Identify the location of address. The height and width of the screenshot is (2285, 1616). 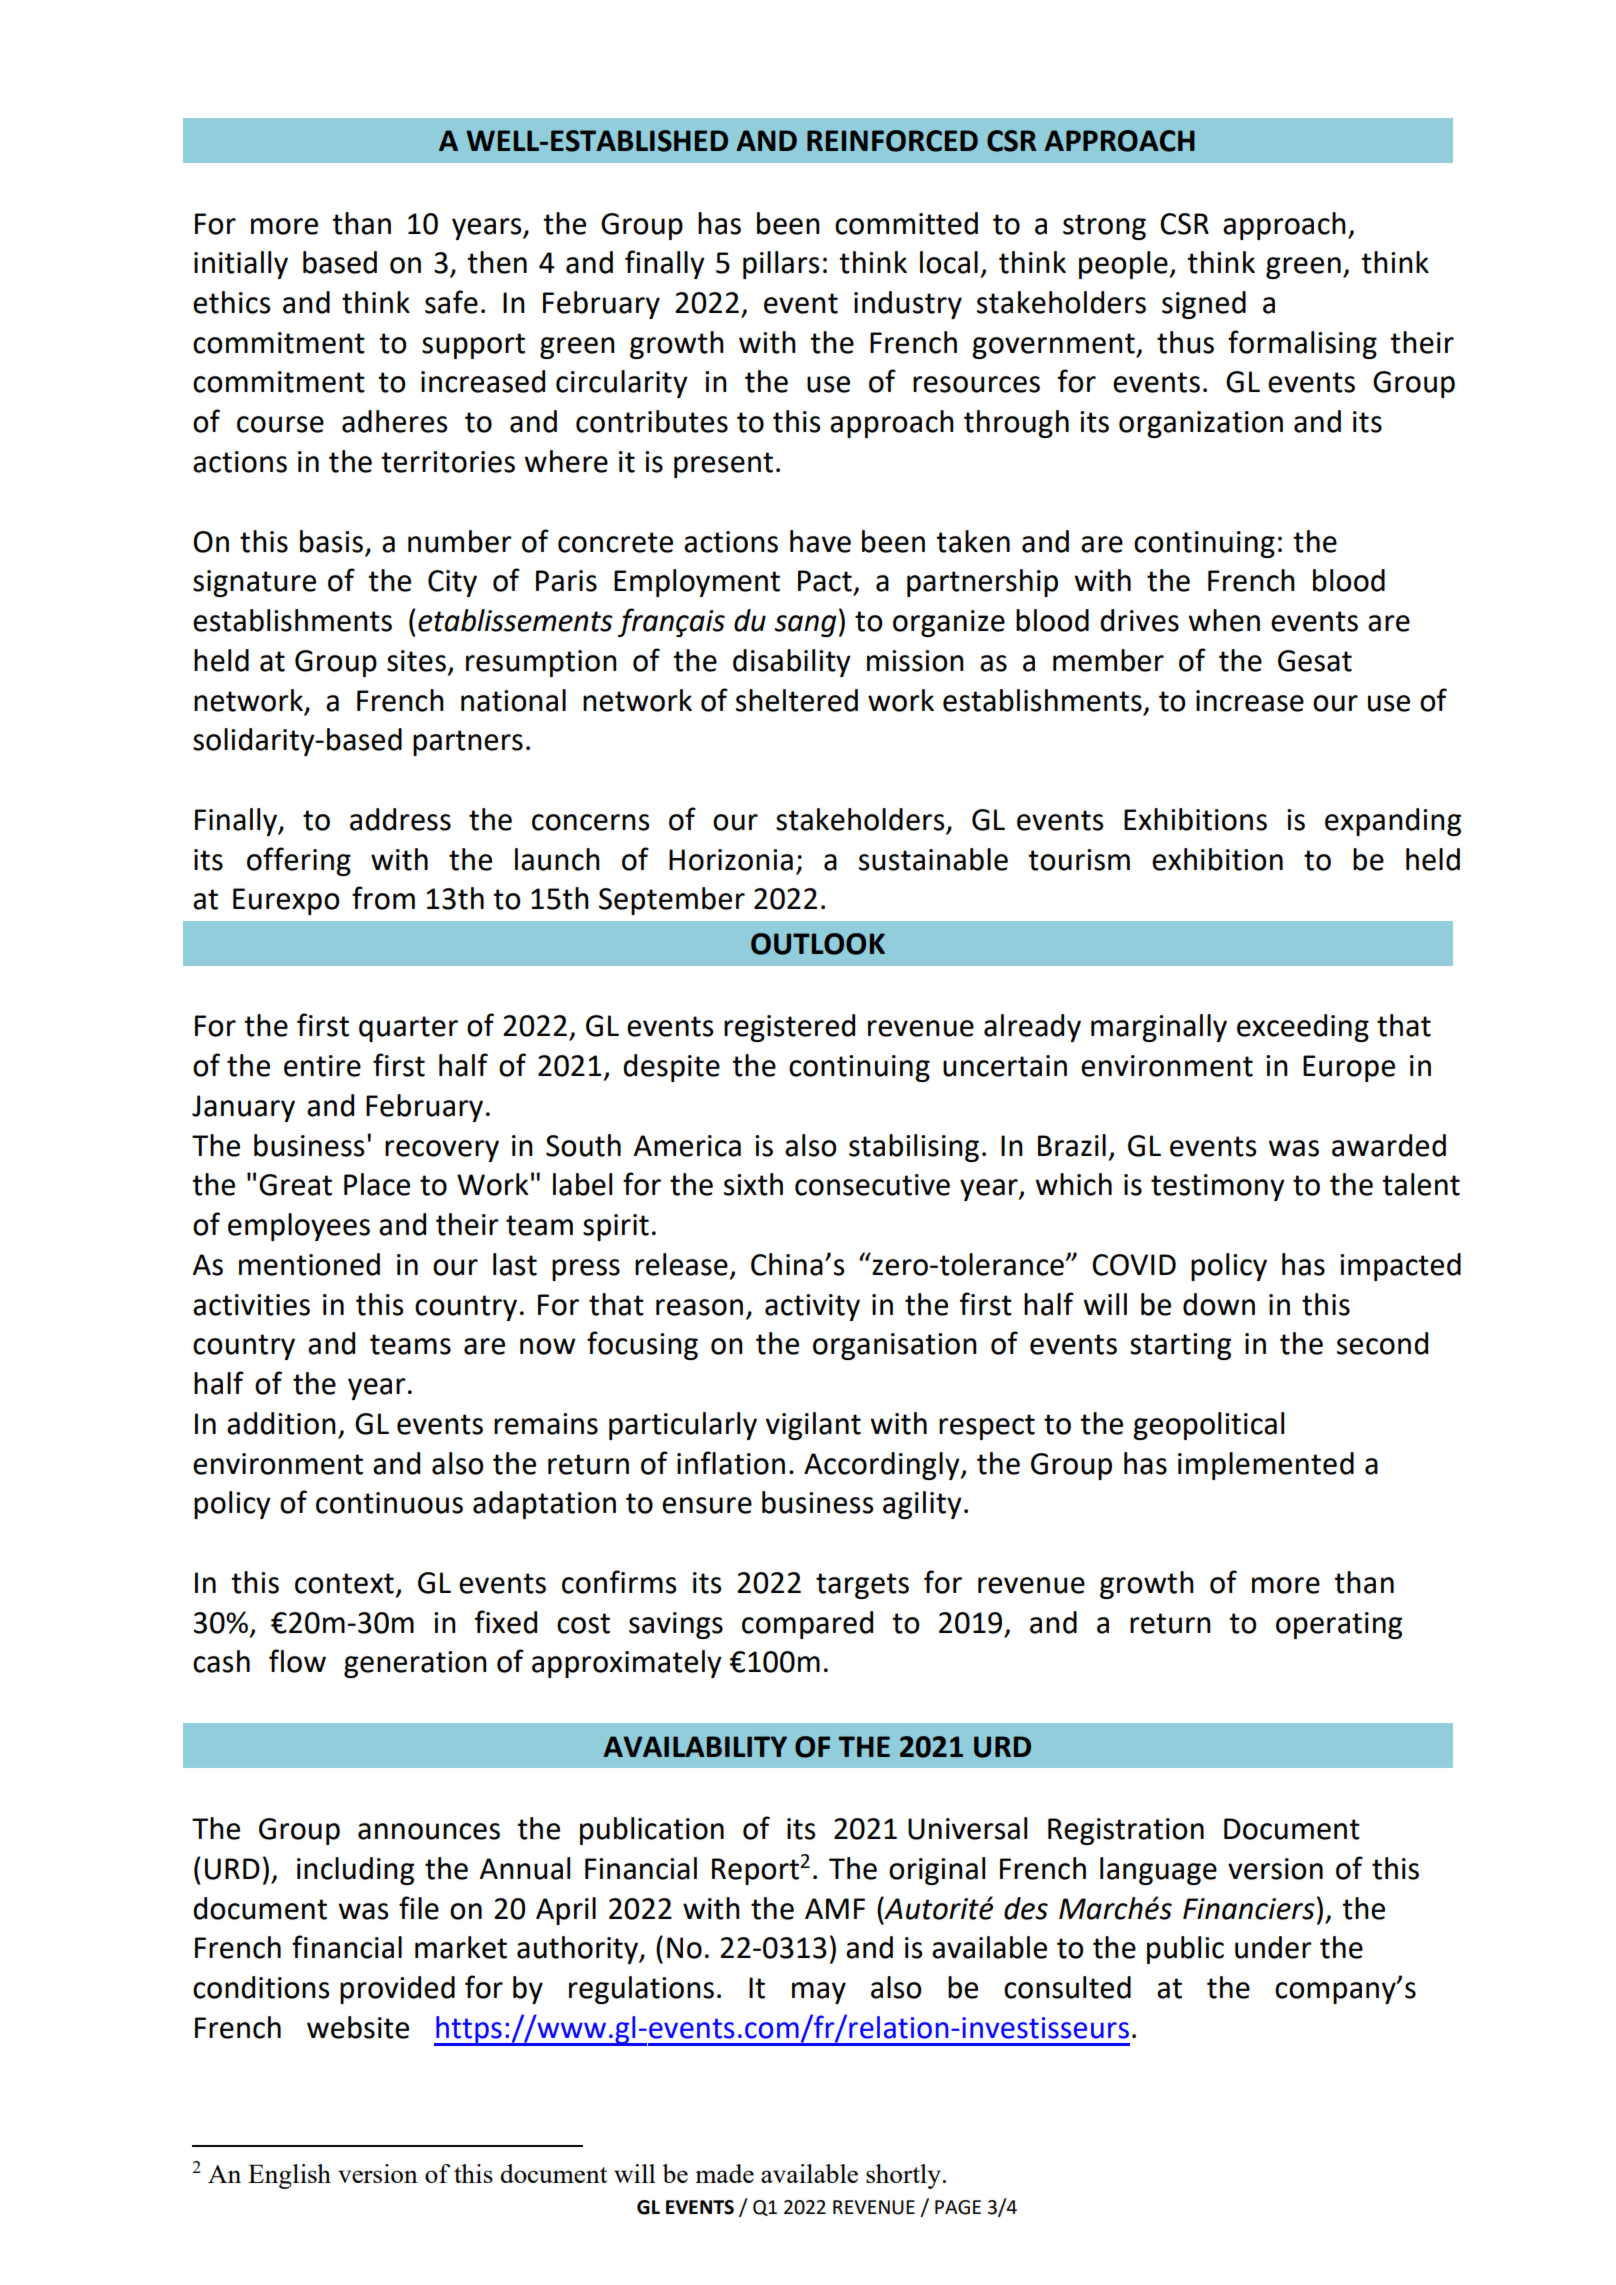
(400, 819).
